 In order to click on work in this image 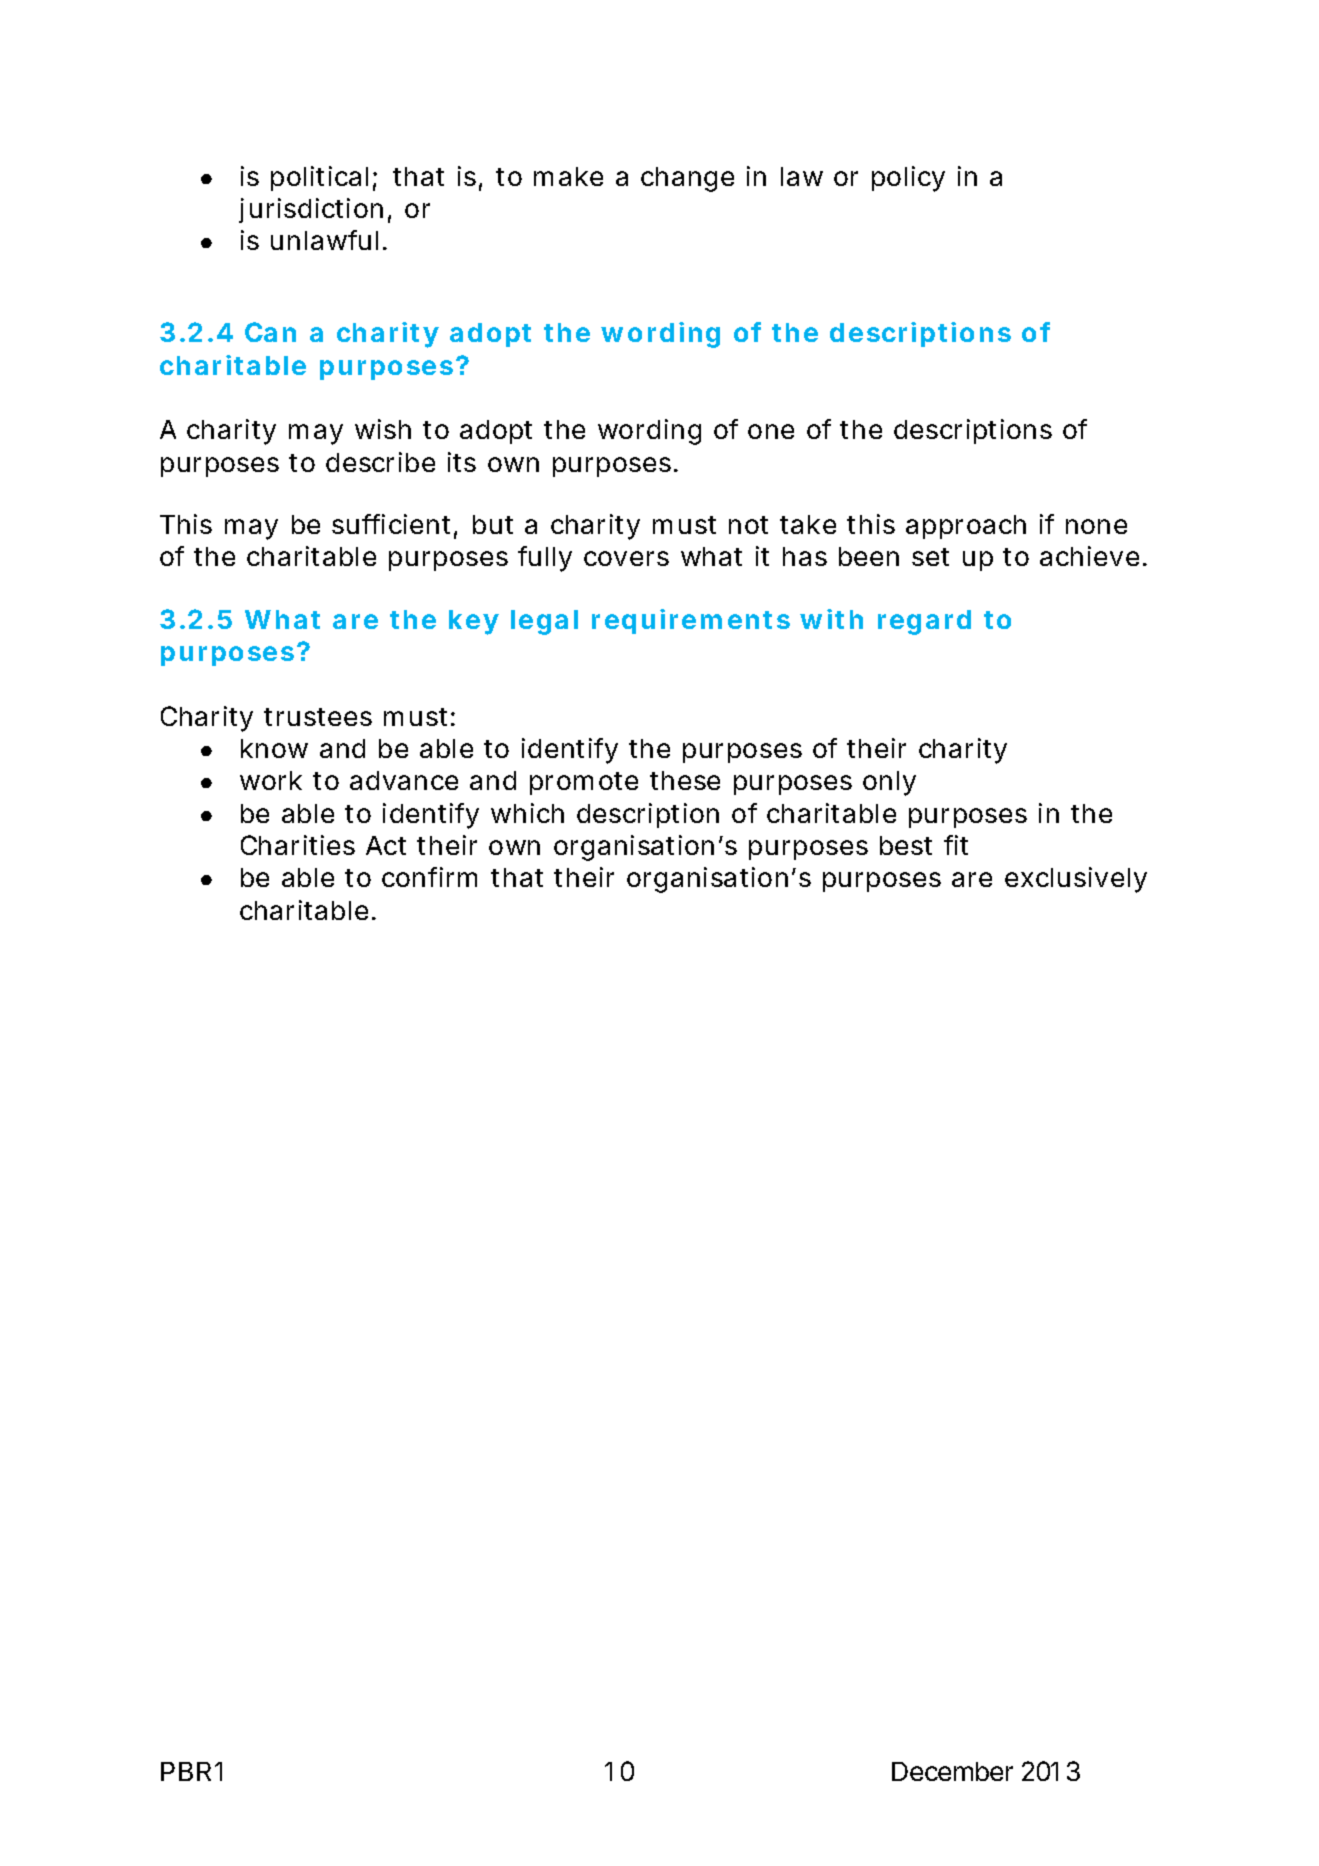, I will do `click(271, 780)`.
